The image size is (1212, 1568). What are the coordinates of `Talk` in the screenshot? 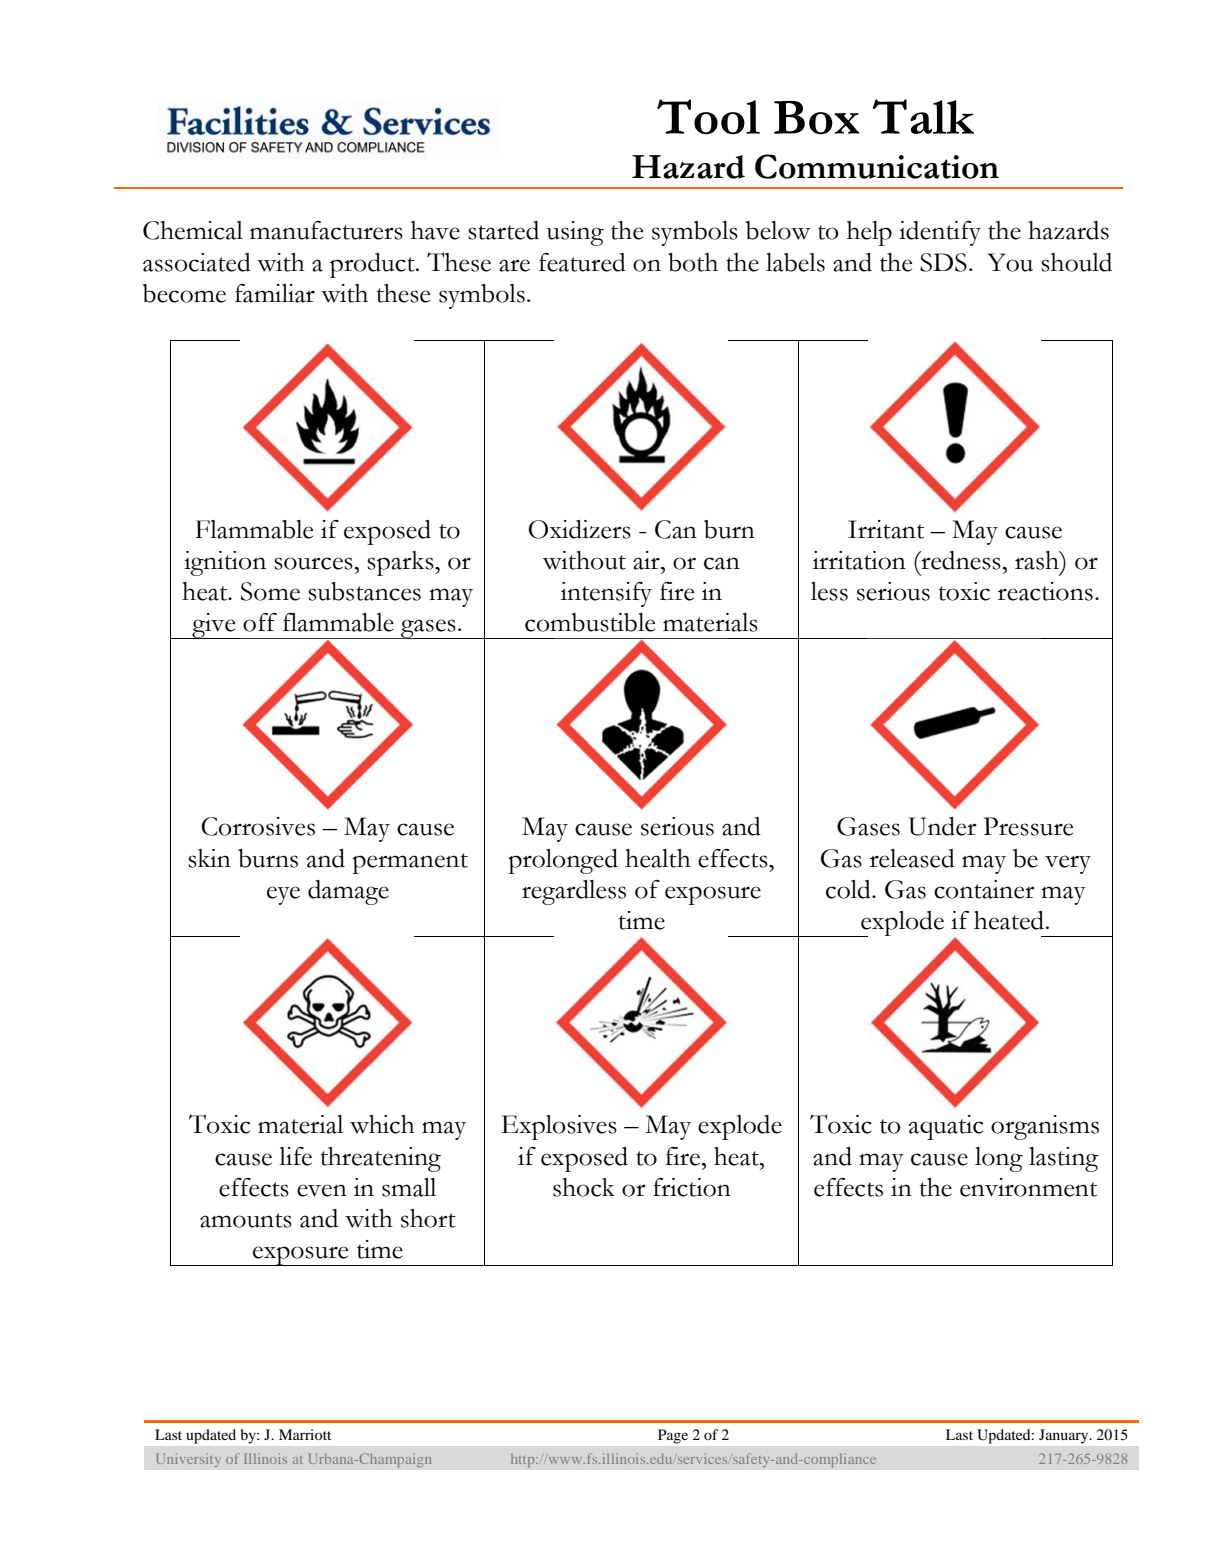 It's located at (923, 116).
